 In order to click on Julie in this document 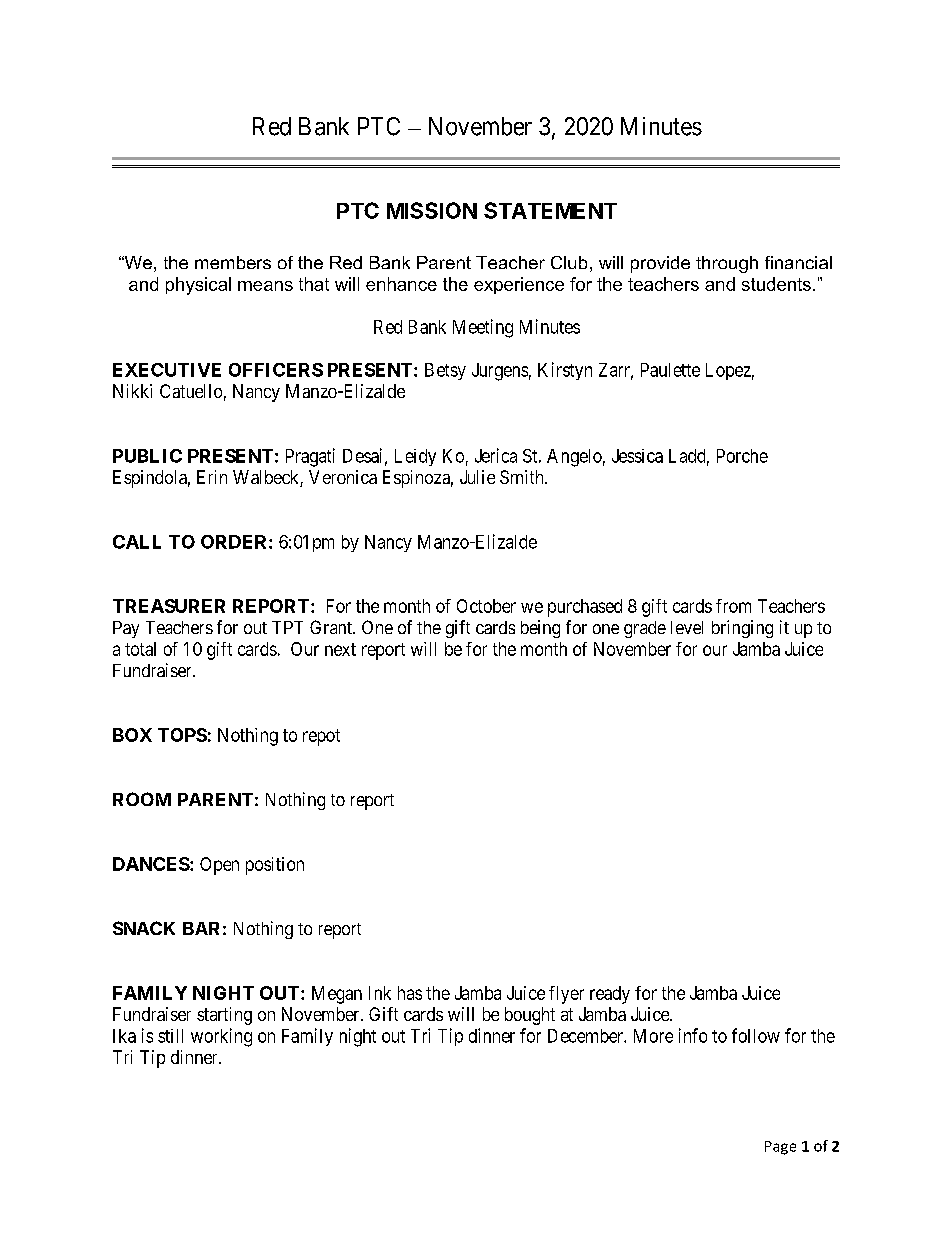, I will do `click(477, 477)`.
